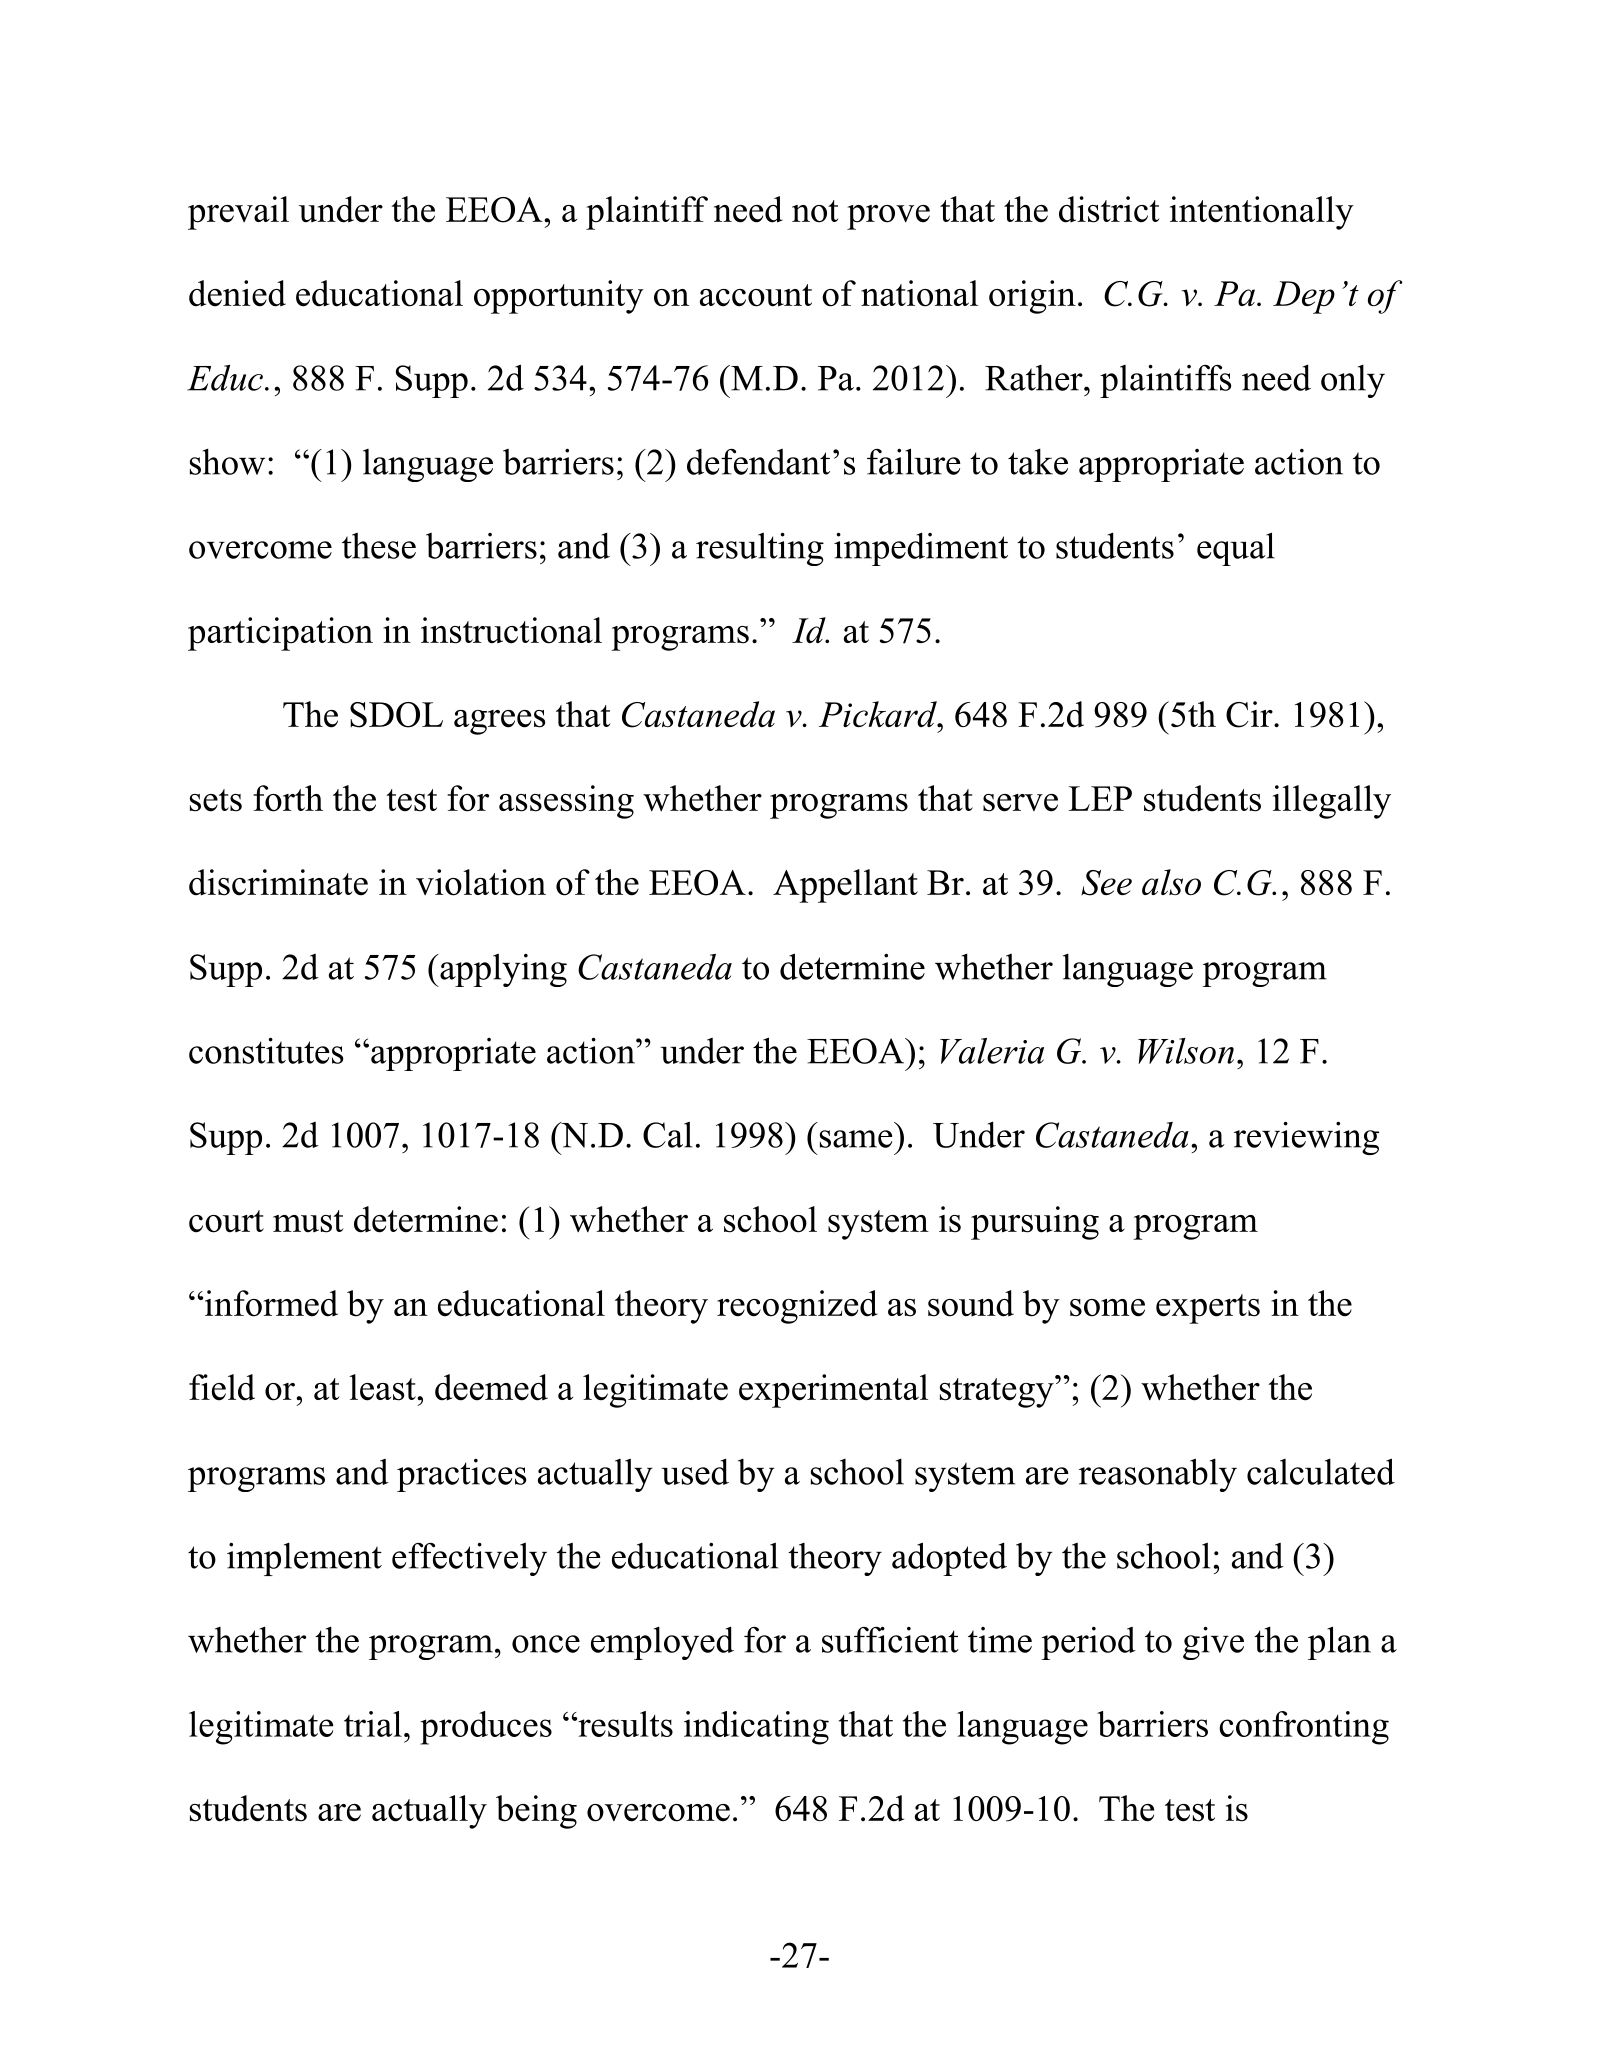 Image resolution: width=1599 pixels, height=2070 pixels. Describe the element at coordinates (266, 1051) in the image. I see `constitutes` at that location.
